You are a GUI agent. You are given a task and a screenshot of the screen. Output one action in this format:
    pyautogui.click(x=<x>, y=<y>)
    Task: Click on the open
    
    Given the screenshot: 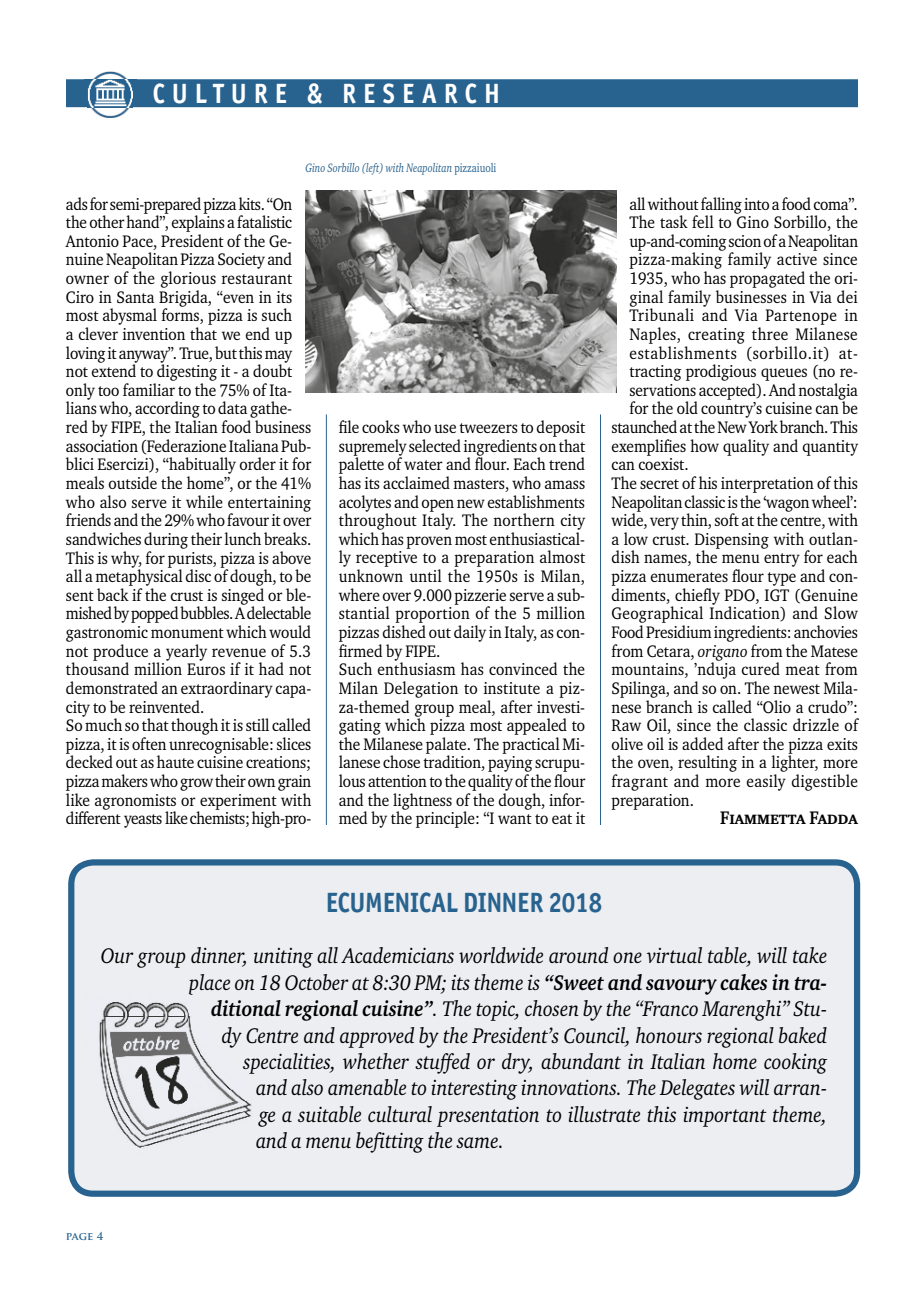 What is the action you would take?
    pyautogui.click(x=437, y=506)
